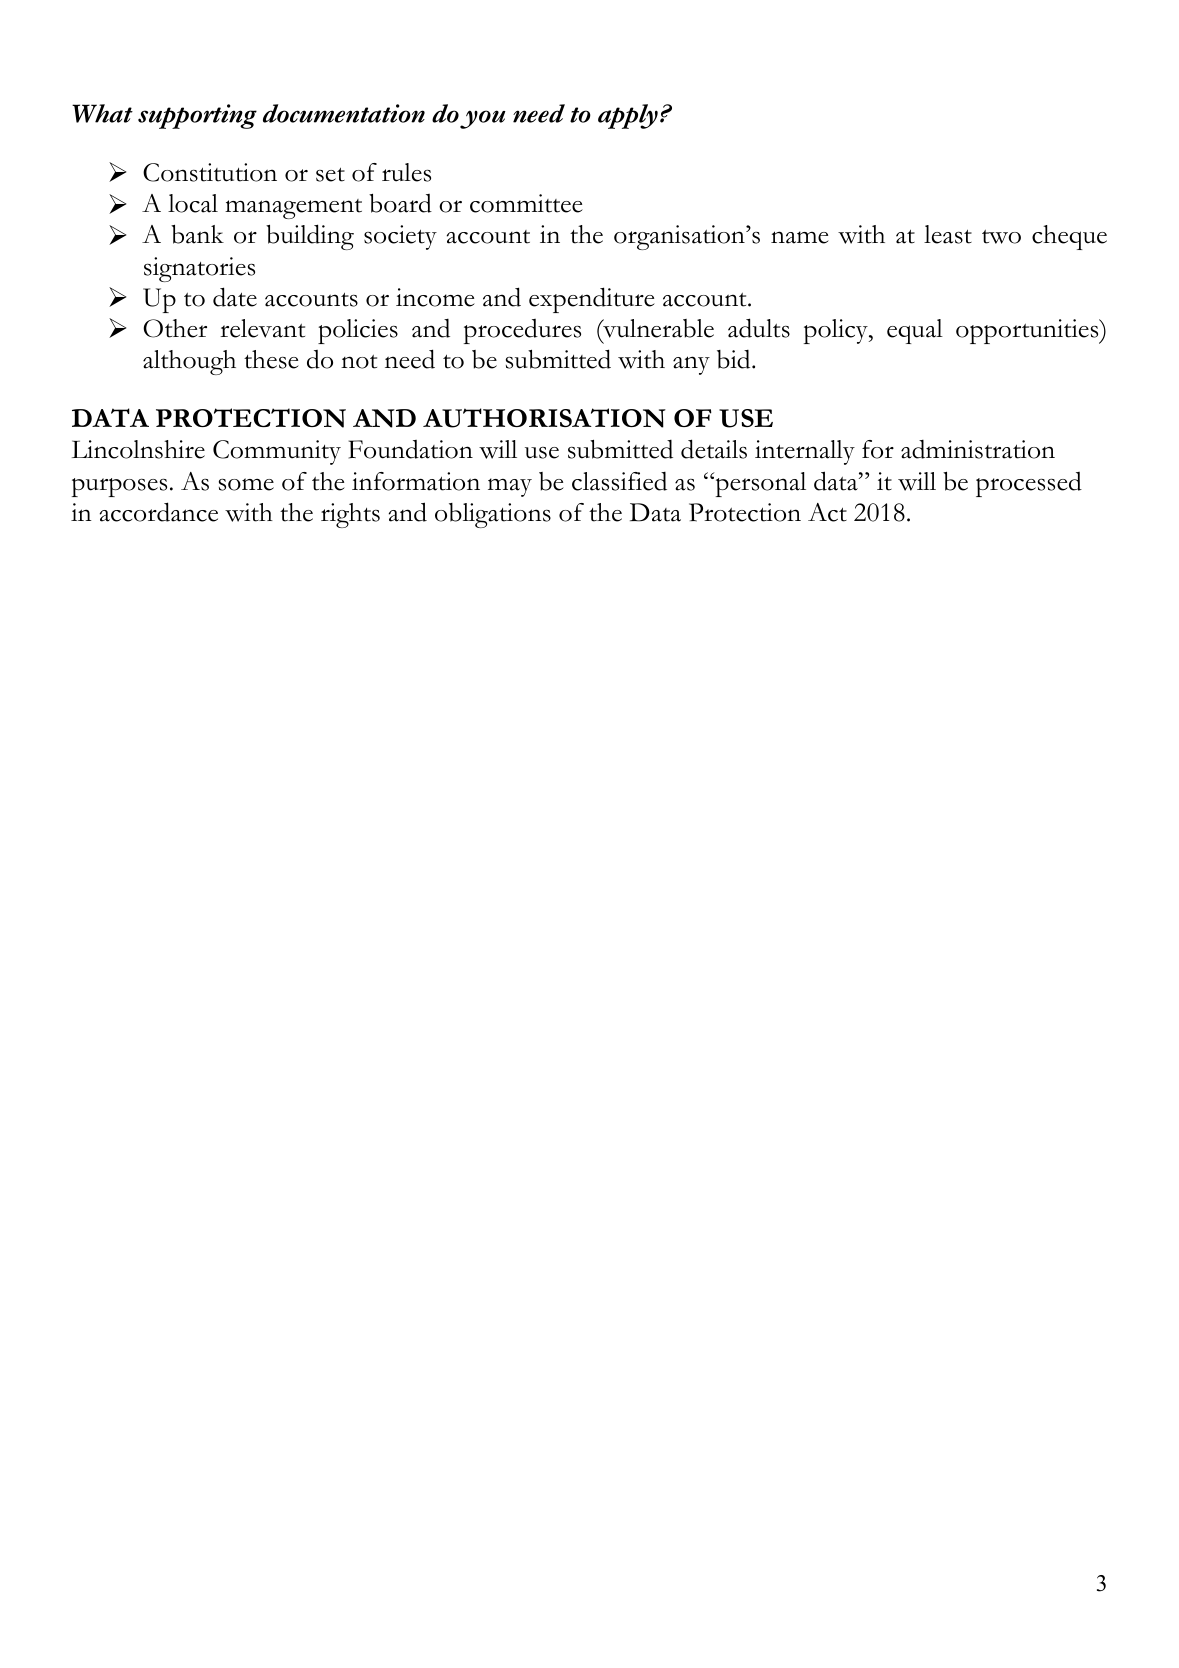 The image size is (1179, 1668). Describe the element at coordinates (915, 331) in the screenshot. I see `equal` at that location.
